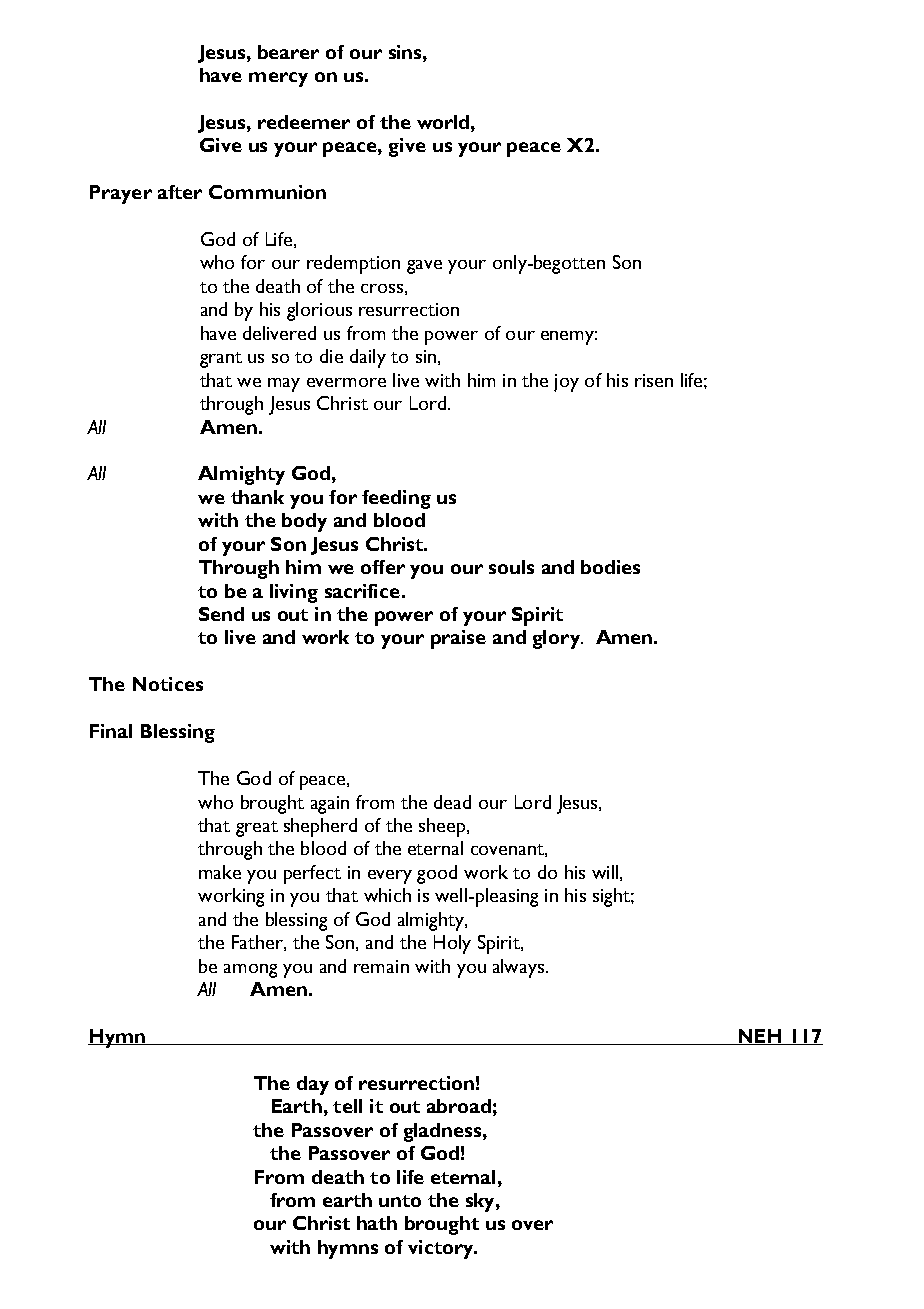 The width and height of the image is (924, 1309). I want to click on risen, so click(654, 380).
